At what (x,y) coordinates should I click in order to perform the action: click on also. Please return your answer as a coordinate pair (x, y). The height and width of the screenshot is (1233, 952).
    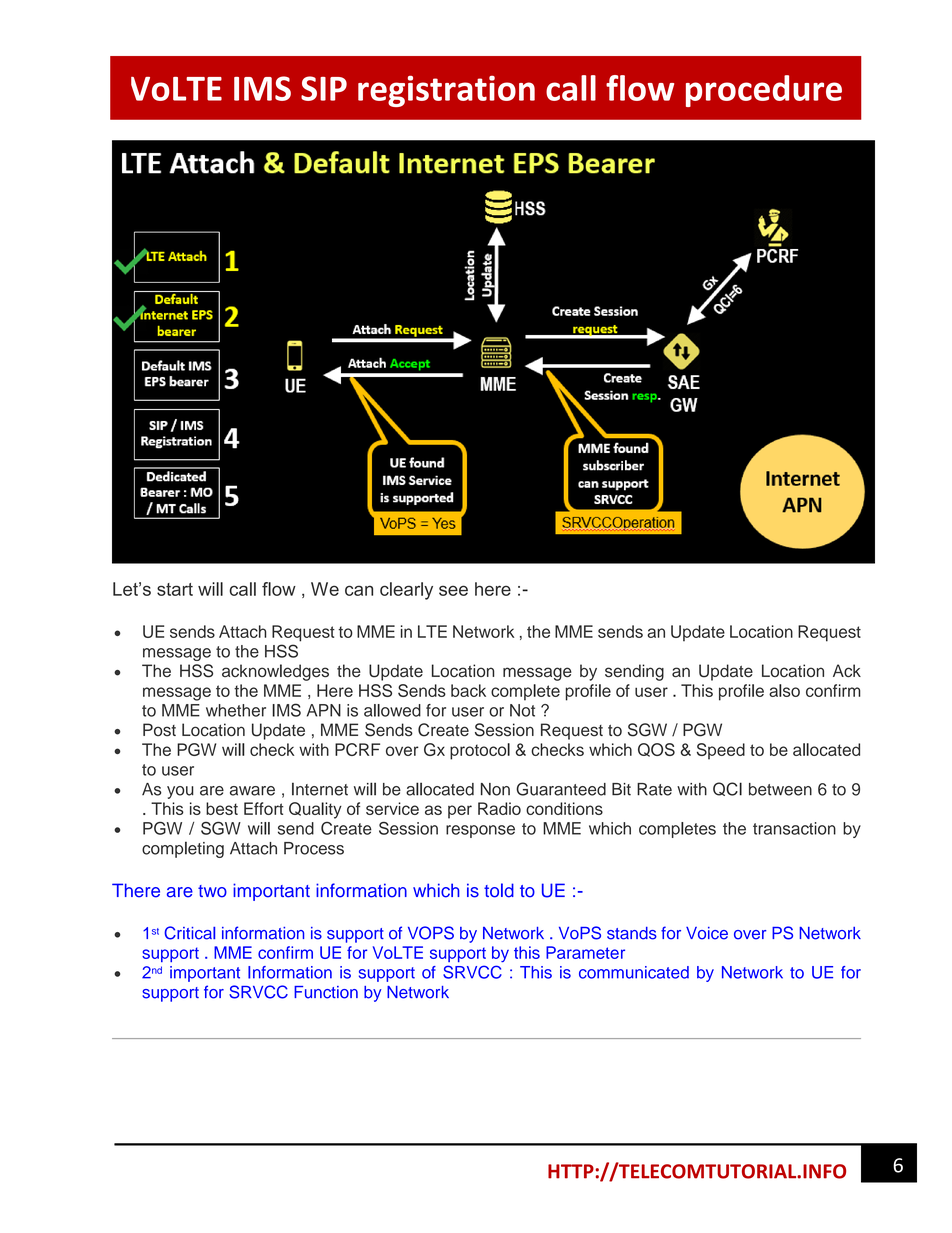
    Looking at the image, I should click on (784, 690).
